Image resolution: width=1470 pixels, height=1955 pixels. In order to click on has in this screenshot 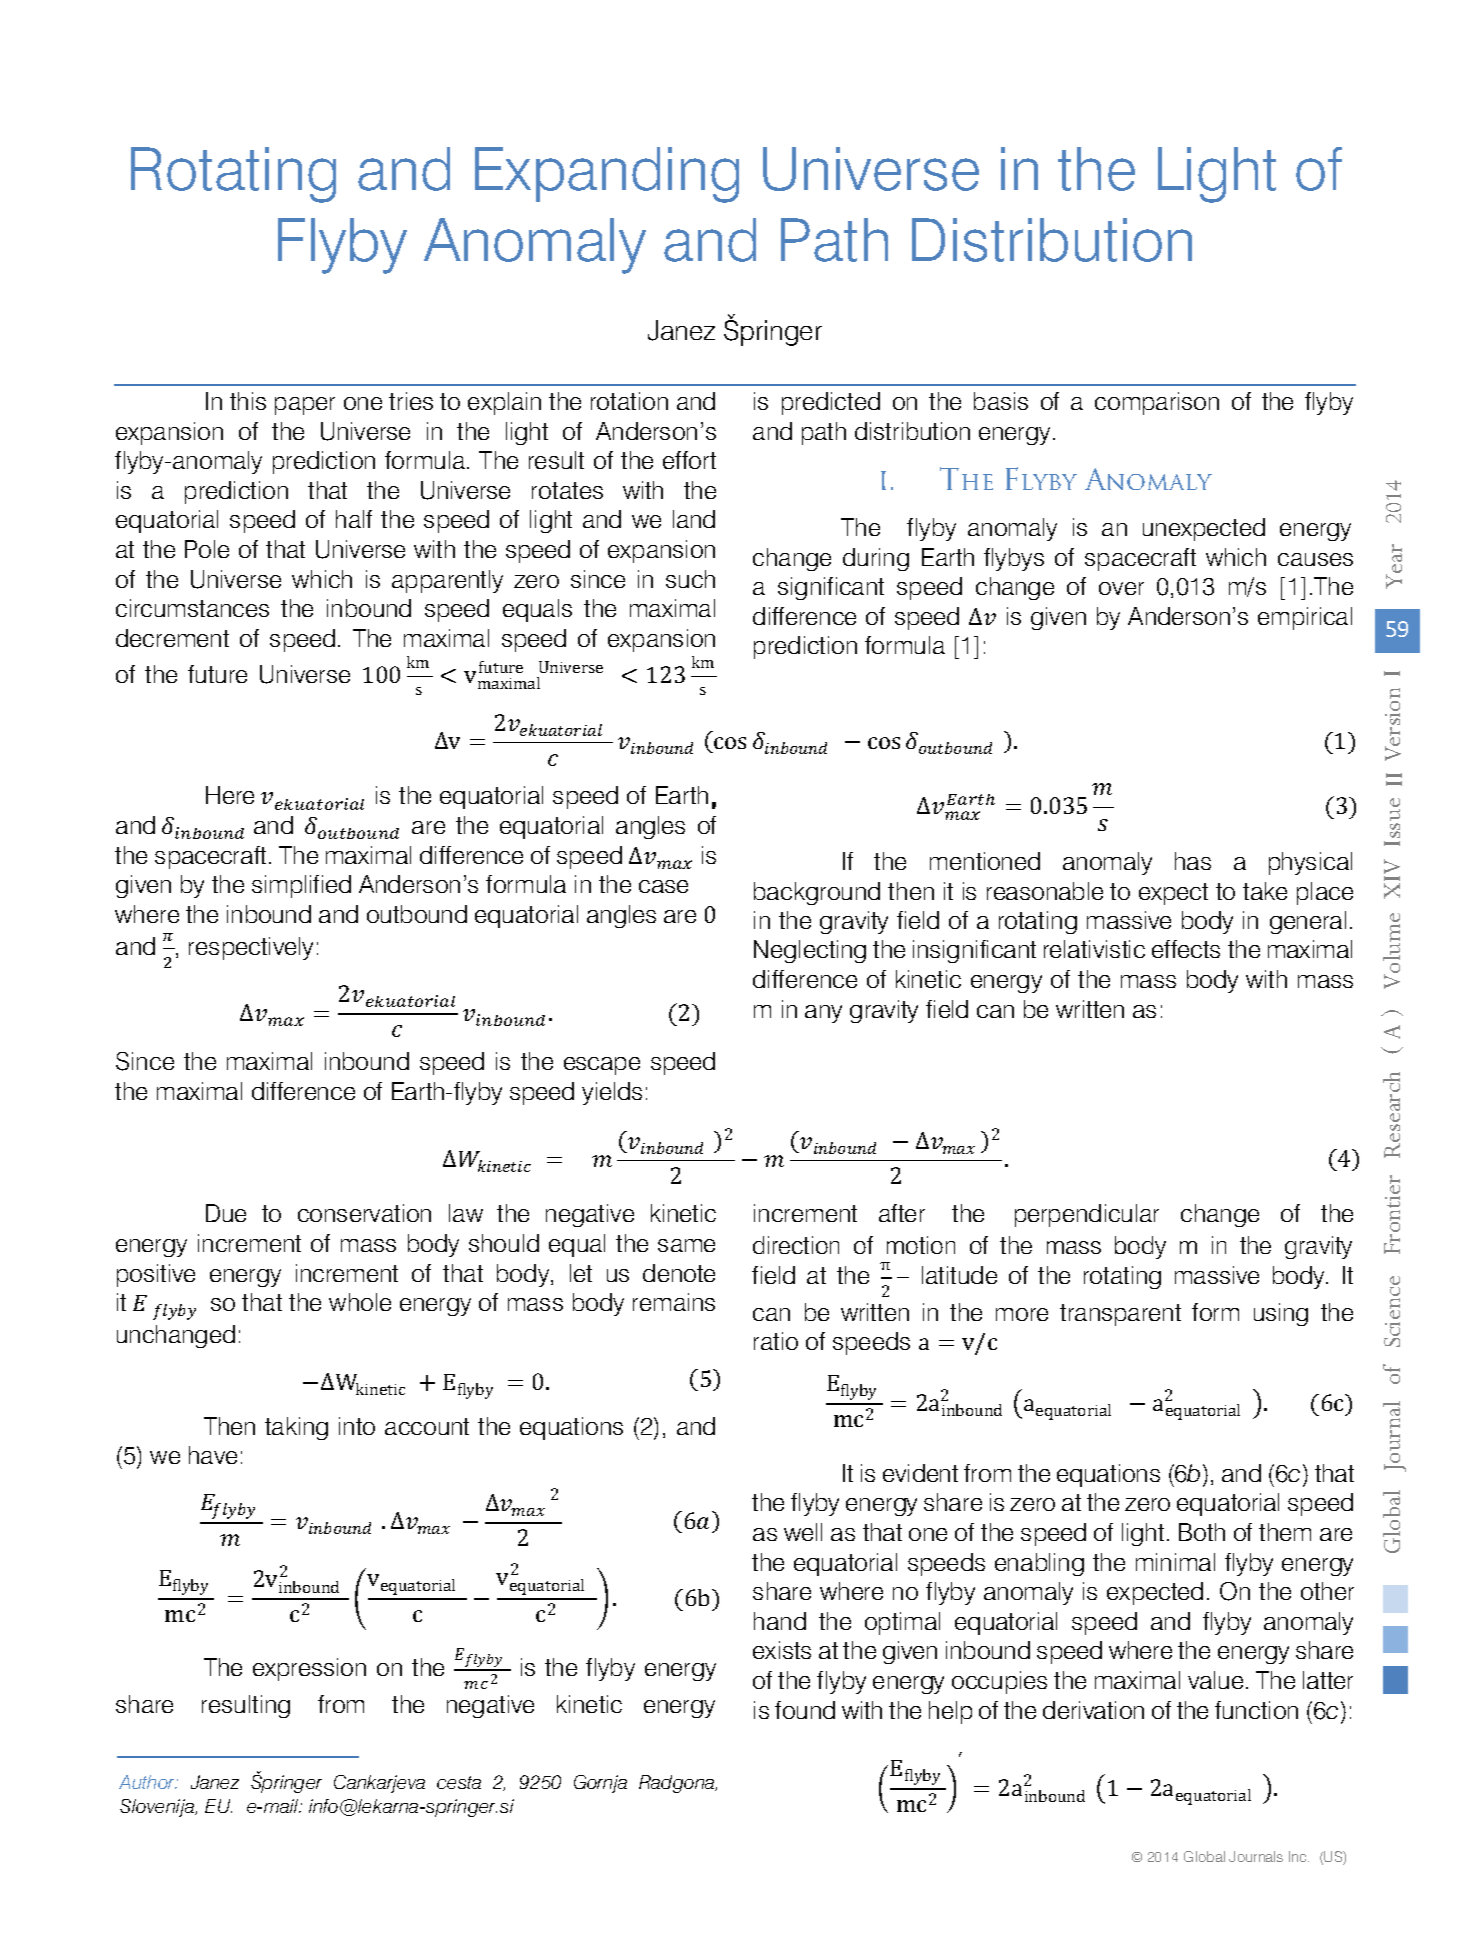, I will do `click(1193, 861)`.
